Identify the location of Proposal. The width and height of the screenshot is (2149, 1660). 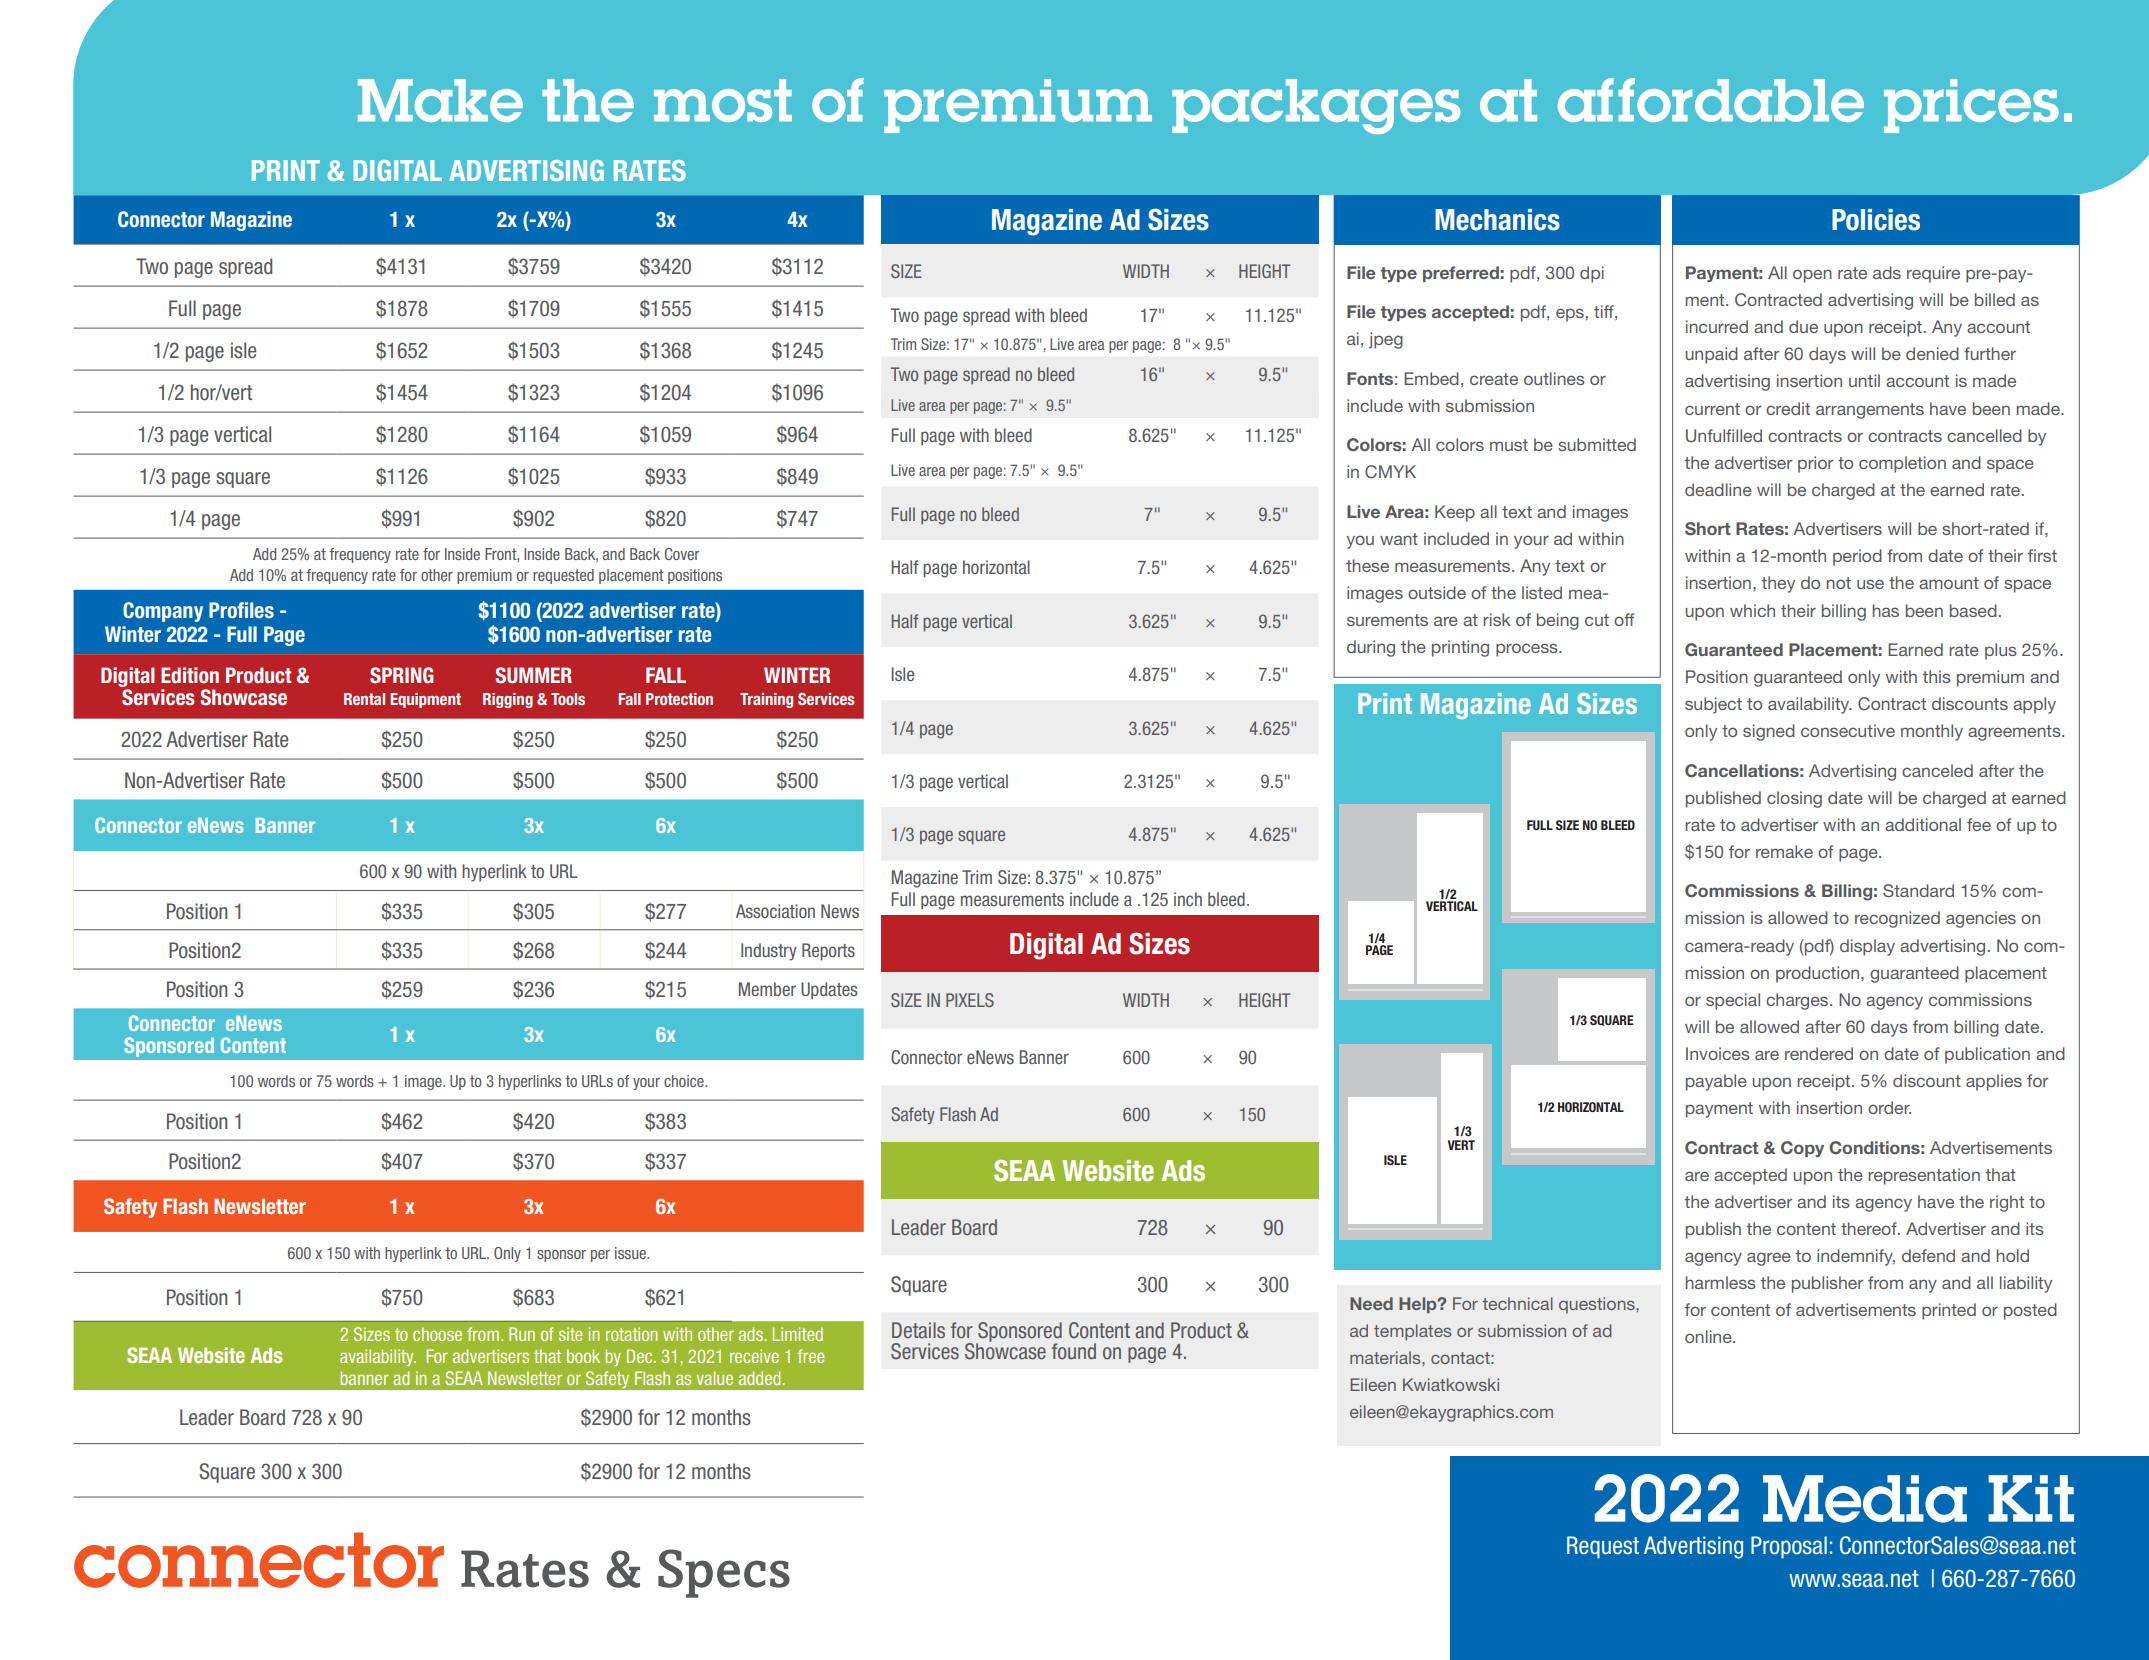
(1789, 1547).
